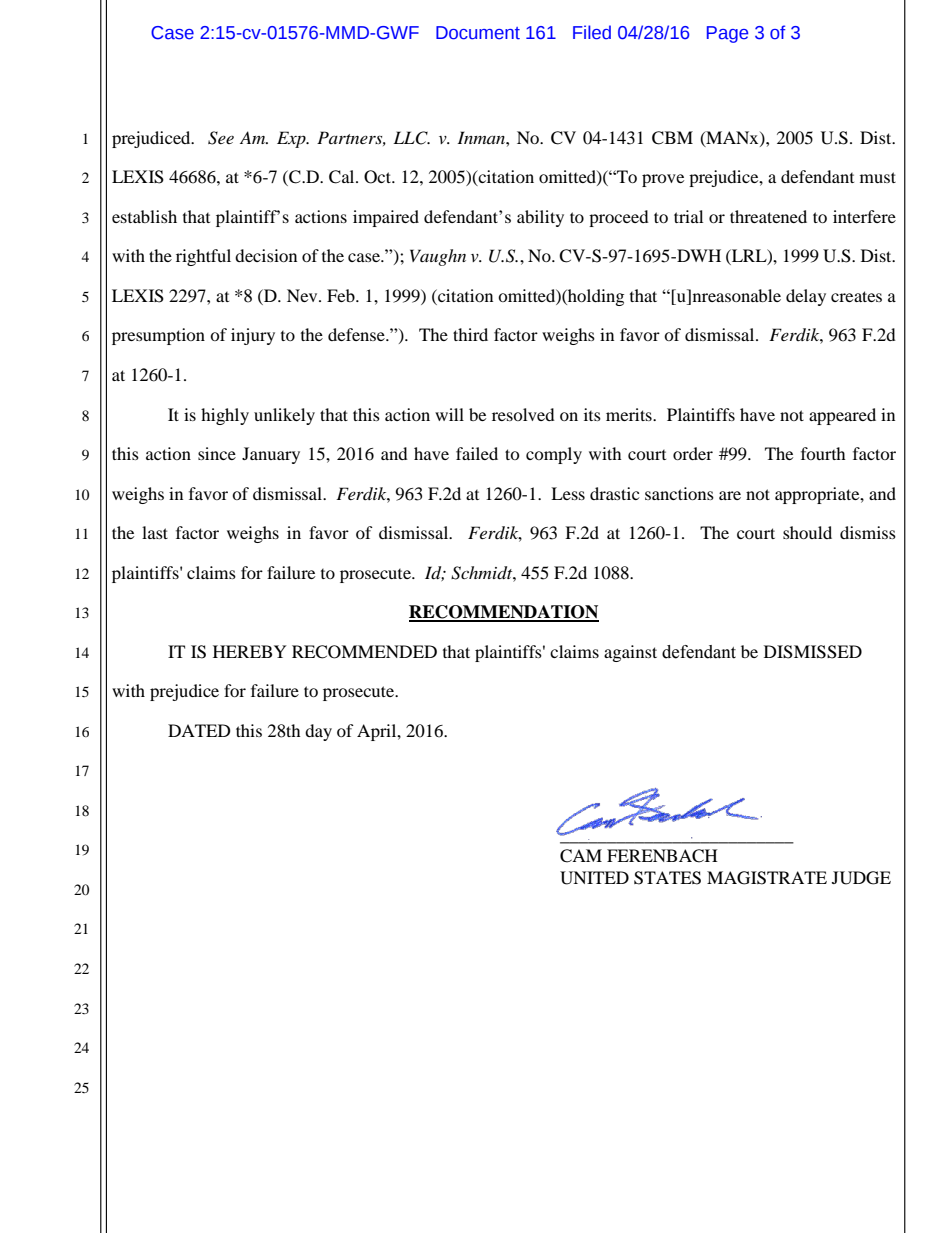 The width and height of the screenshot is (952, 1233). Describe the element at coordinates (199, 730) in the screenshot. I see `DATED` at that location.
